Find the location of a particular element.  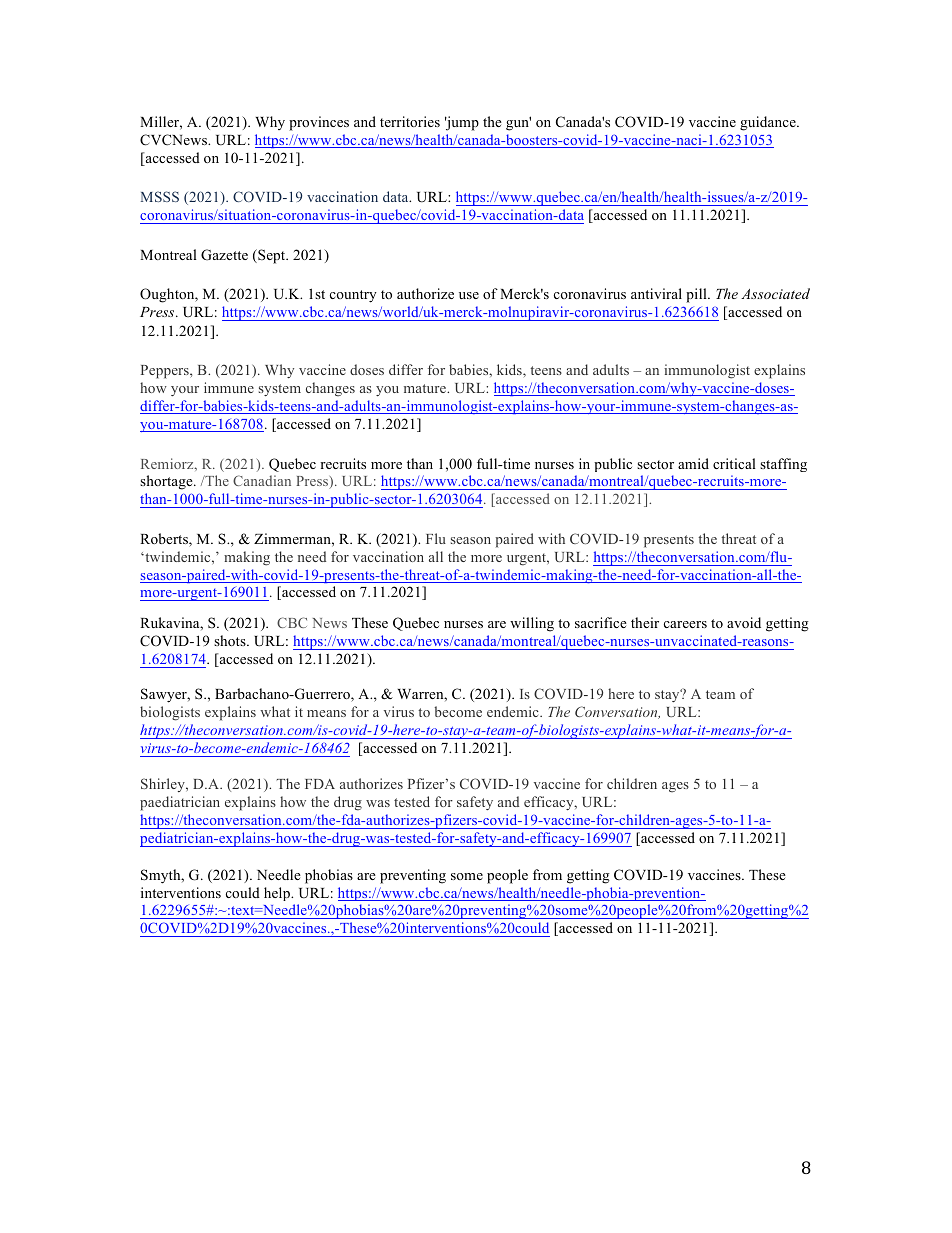

provinces is located at coordinates (319, 123).
